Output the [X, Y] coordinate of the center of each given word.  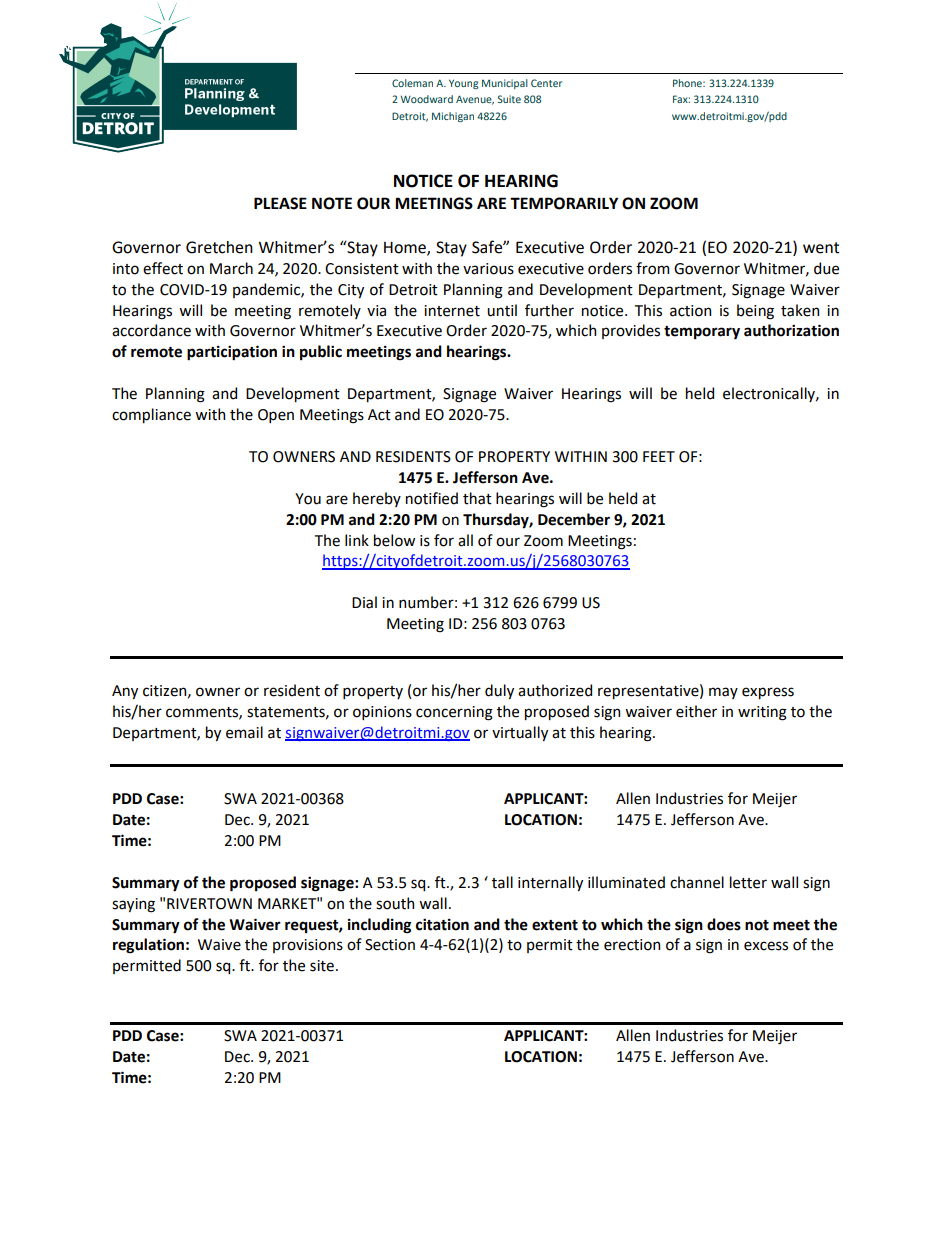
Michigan [453, 117]
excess [766, 946]
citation [442, 924]
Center [546, 83]
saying [133, 905]
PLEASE [280, 203]
